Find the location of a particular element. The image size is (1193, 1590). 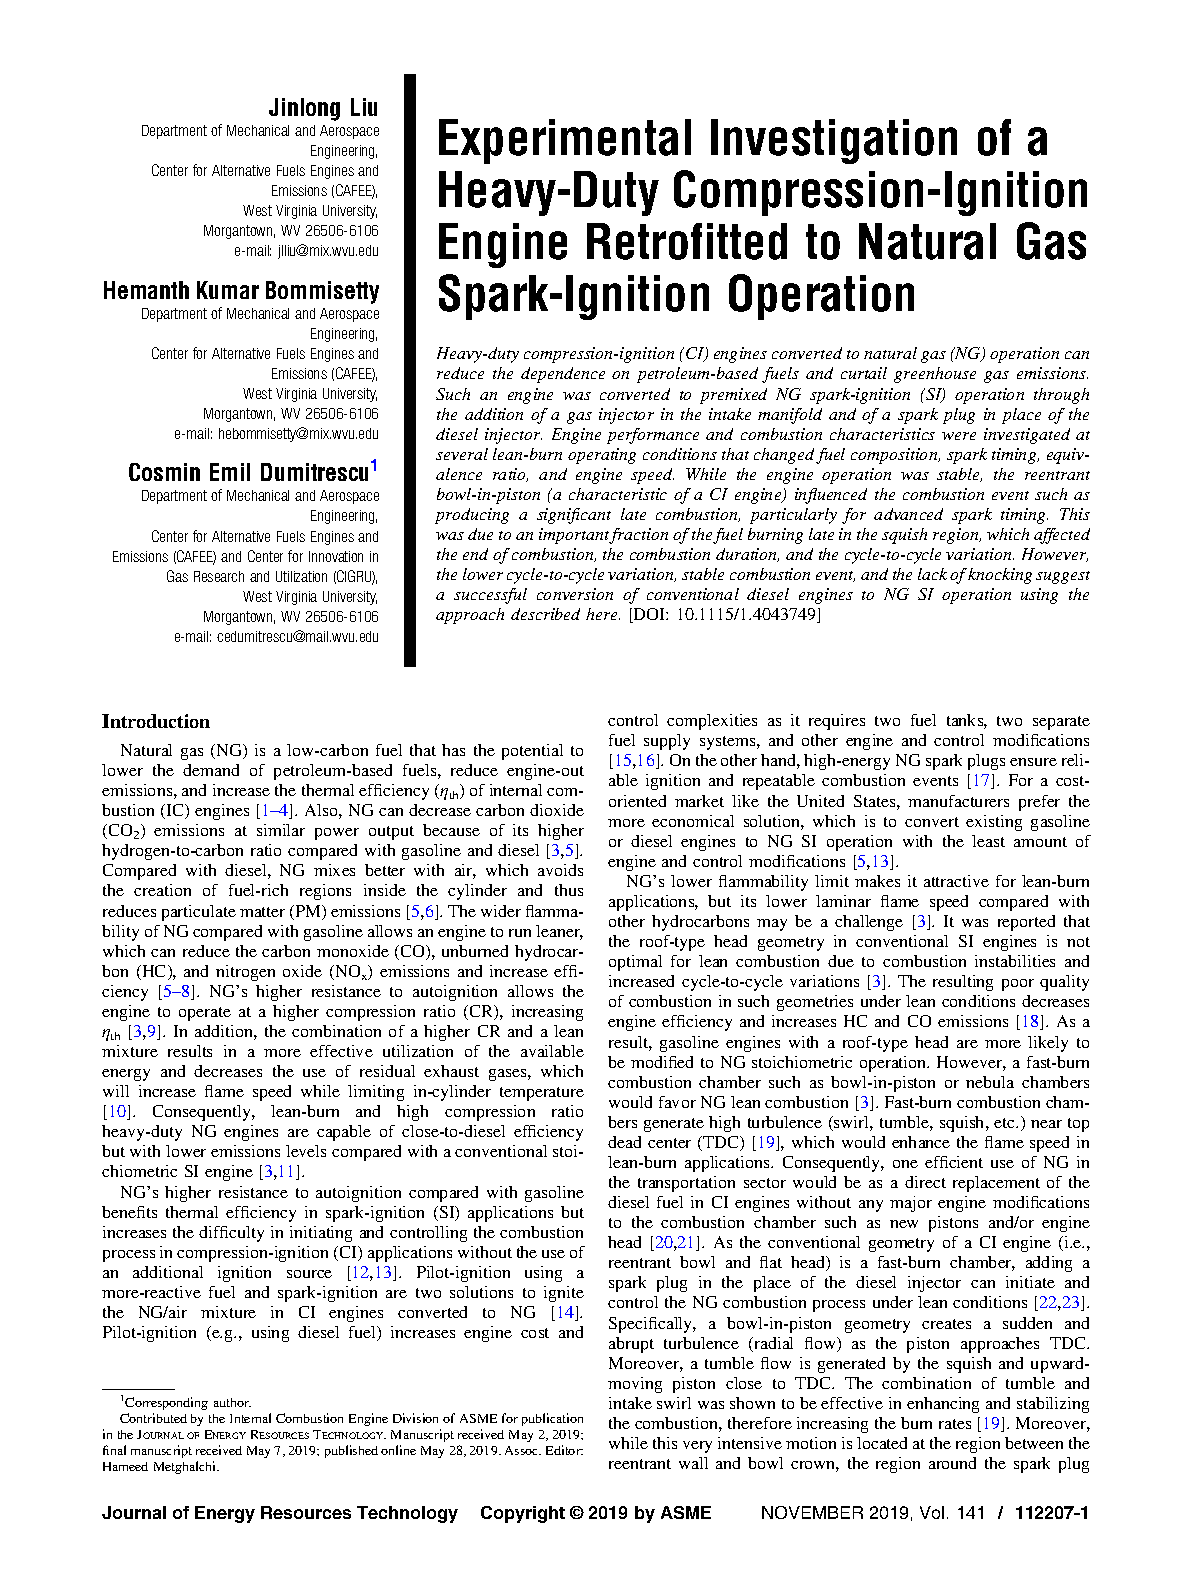

Investigation is located at coordinates (834, 141).
